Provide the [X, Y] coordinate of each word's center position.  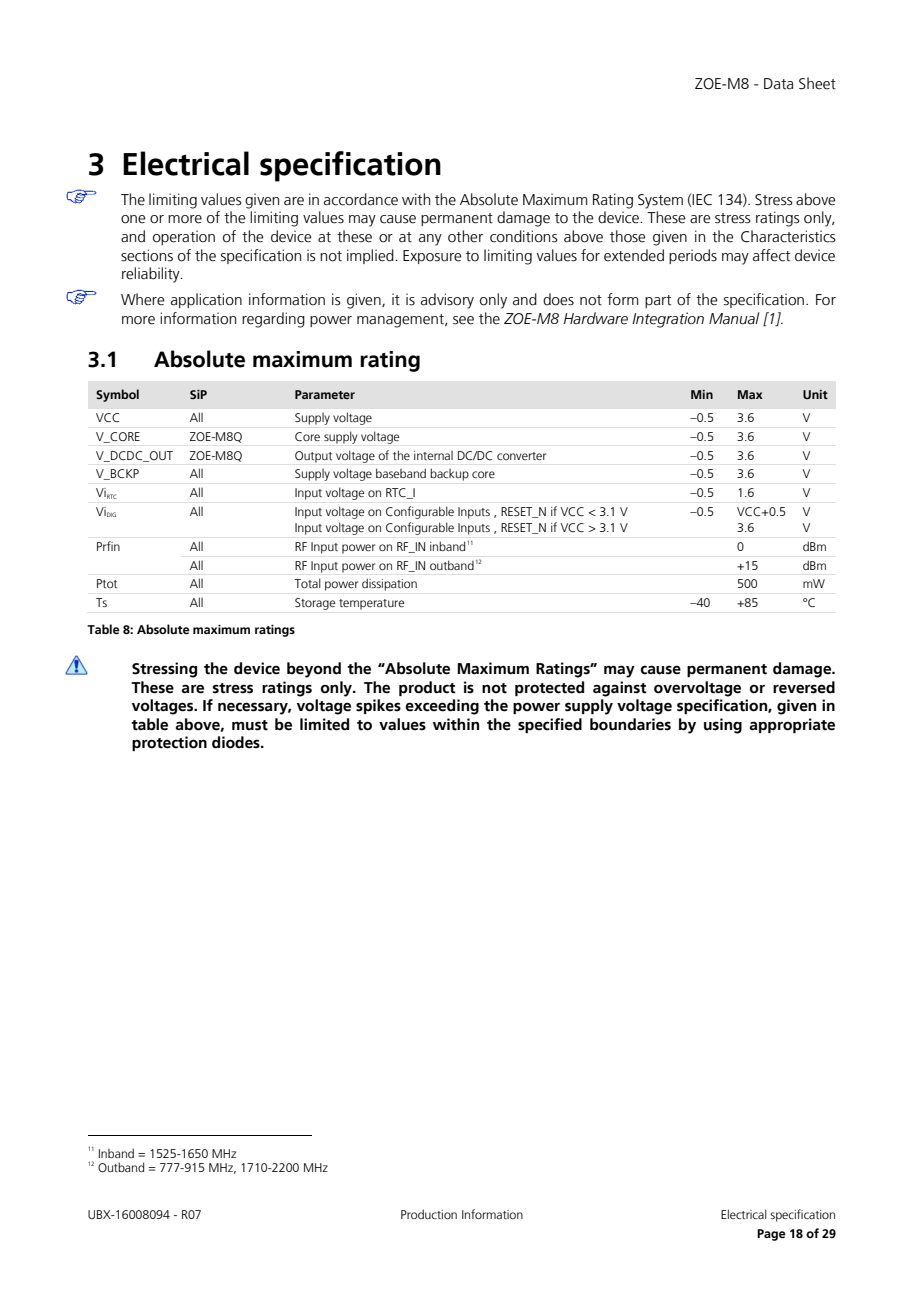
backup [450, 475]
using [723, 726]
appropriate [792, 725]
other [465, 236]
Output [313, 457]
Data [778, 84]
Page [771, 1235]
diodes [237, 742]
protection [169, 743]
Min [702, 394]
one [133, 219]
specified [550, 725]
